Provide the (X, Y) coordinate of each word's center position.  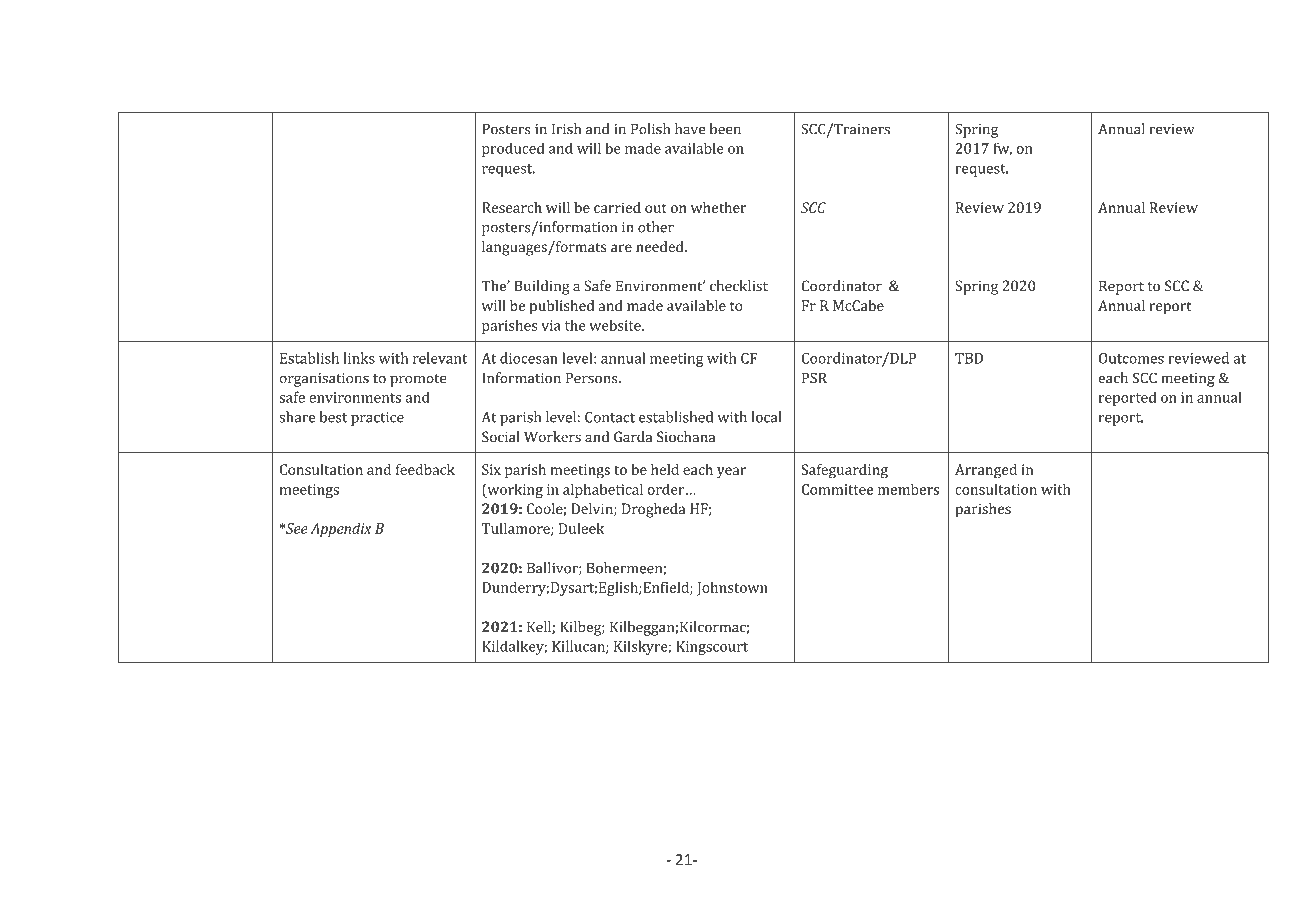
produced (513, 149)
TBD (969, 358)
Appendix (341, 530)
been (725, 129)
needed (661, 246)
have (690, 129)
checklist (739, 286)
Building (542, 287)
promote (418, 380)
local (766, 417)
